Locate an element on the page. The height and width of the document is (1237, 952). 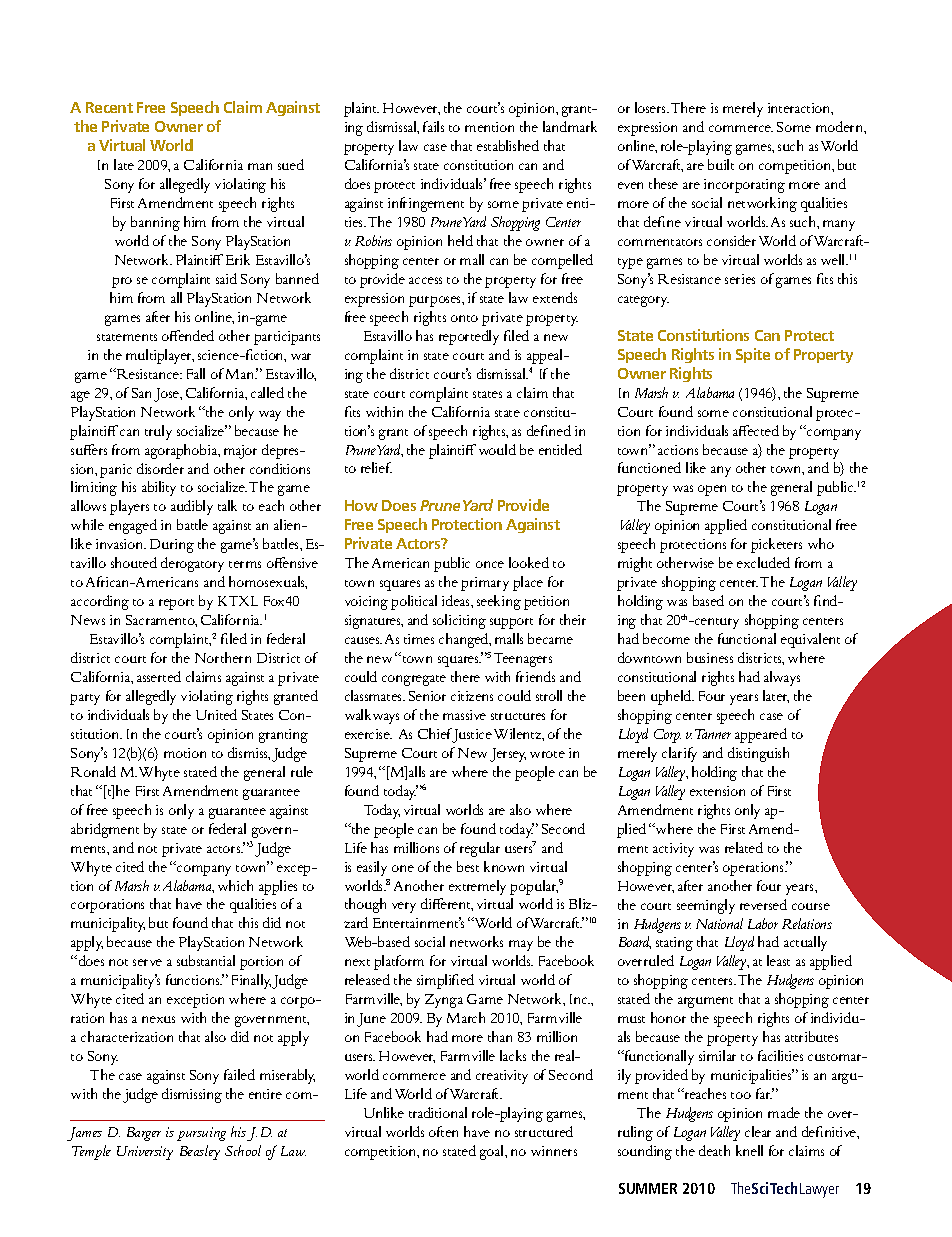
built is located at coordinates (721, 164).
